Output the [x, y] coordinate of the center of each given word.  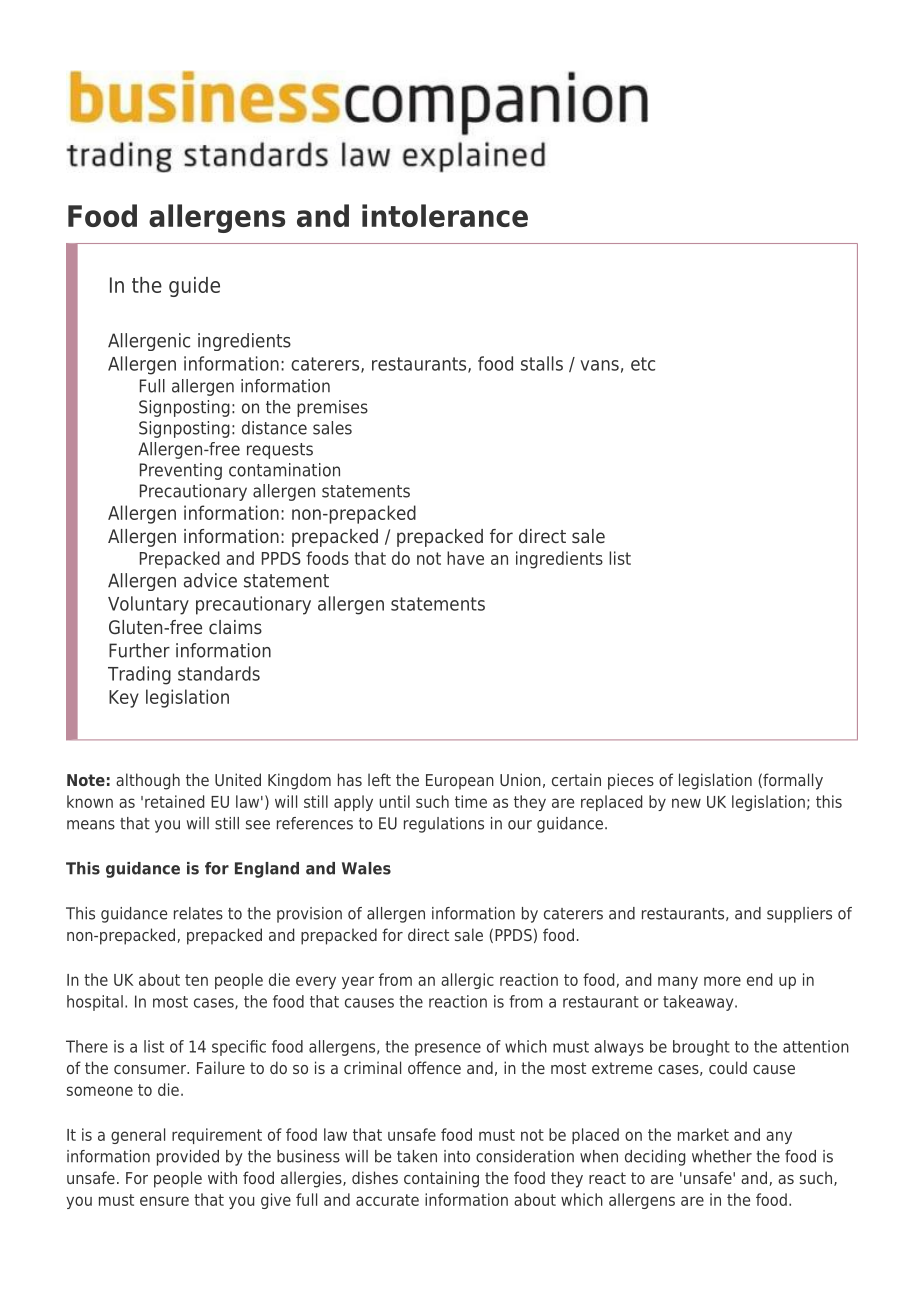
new [686, 803]
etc [643, 364]
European [460, 782]
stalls [542, 363]
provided [188, 1158]
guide [194, 287]
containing [441, 1179]
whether [722, 1156]
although [148, 781]
